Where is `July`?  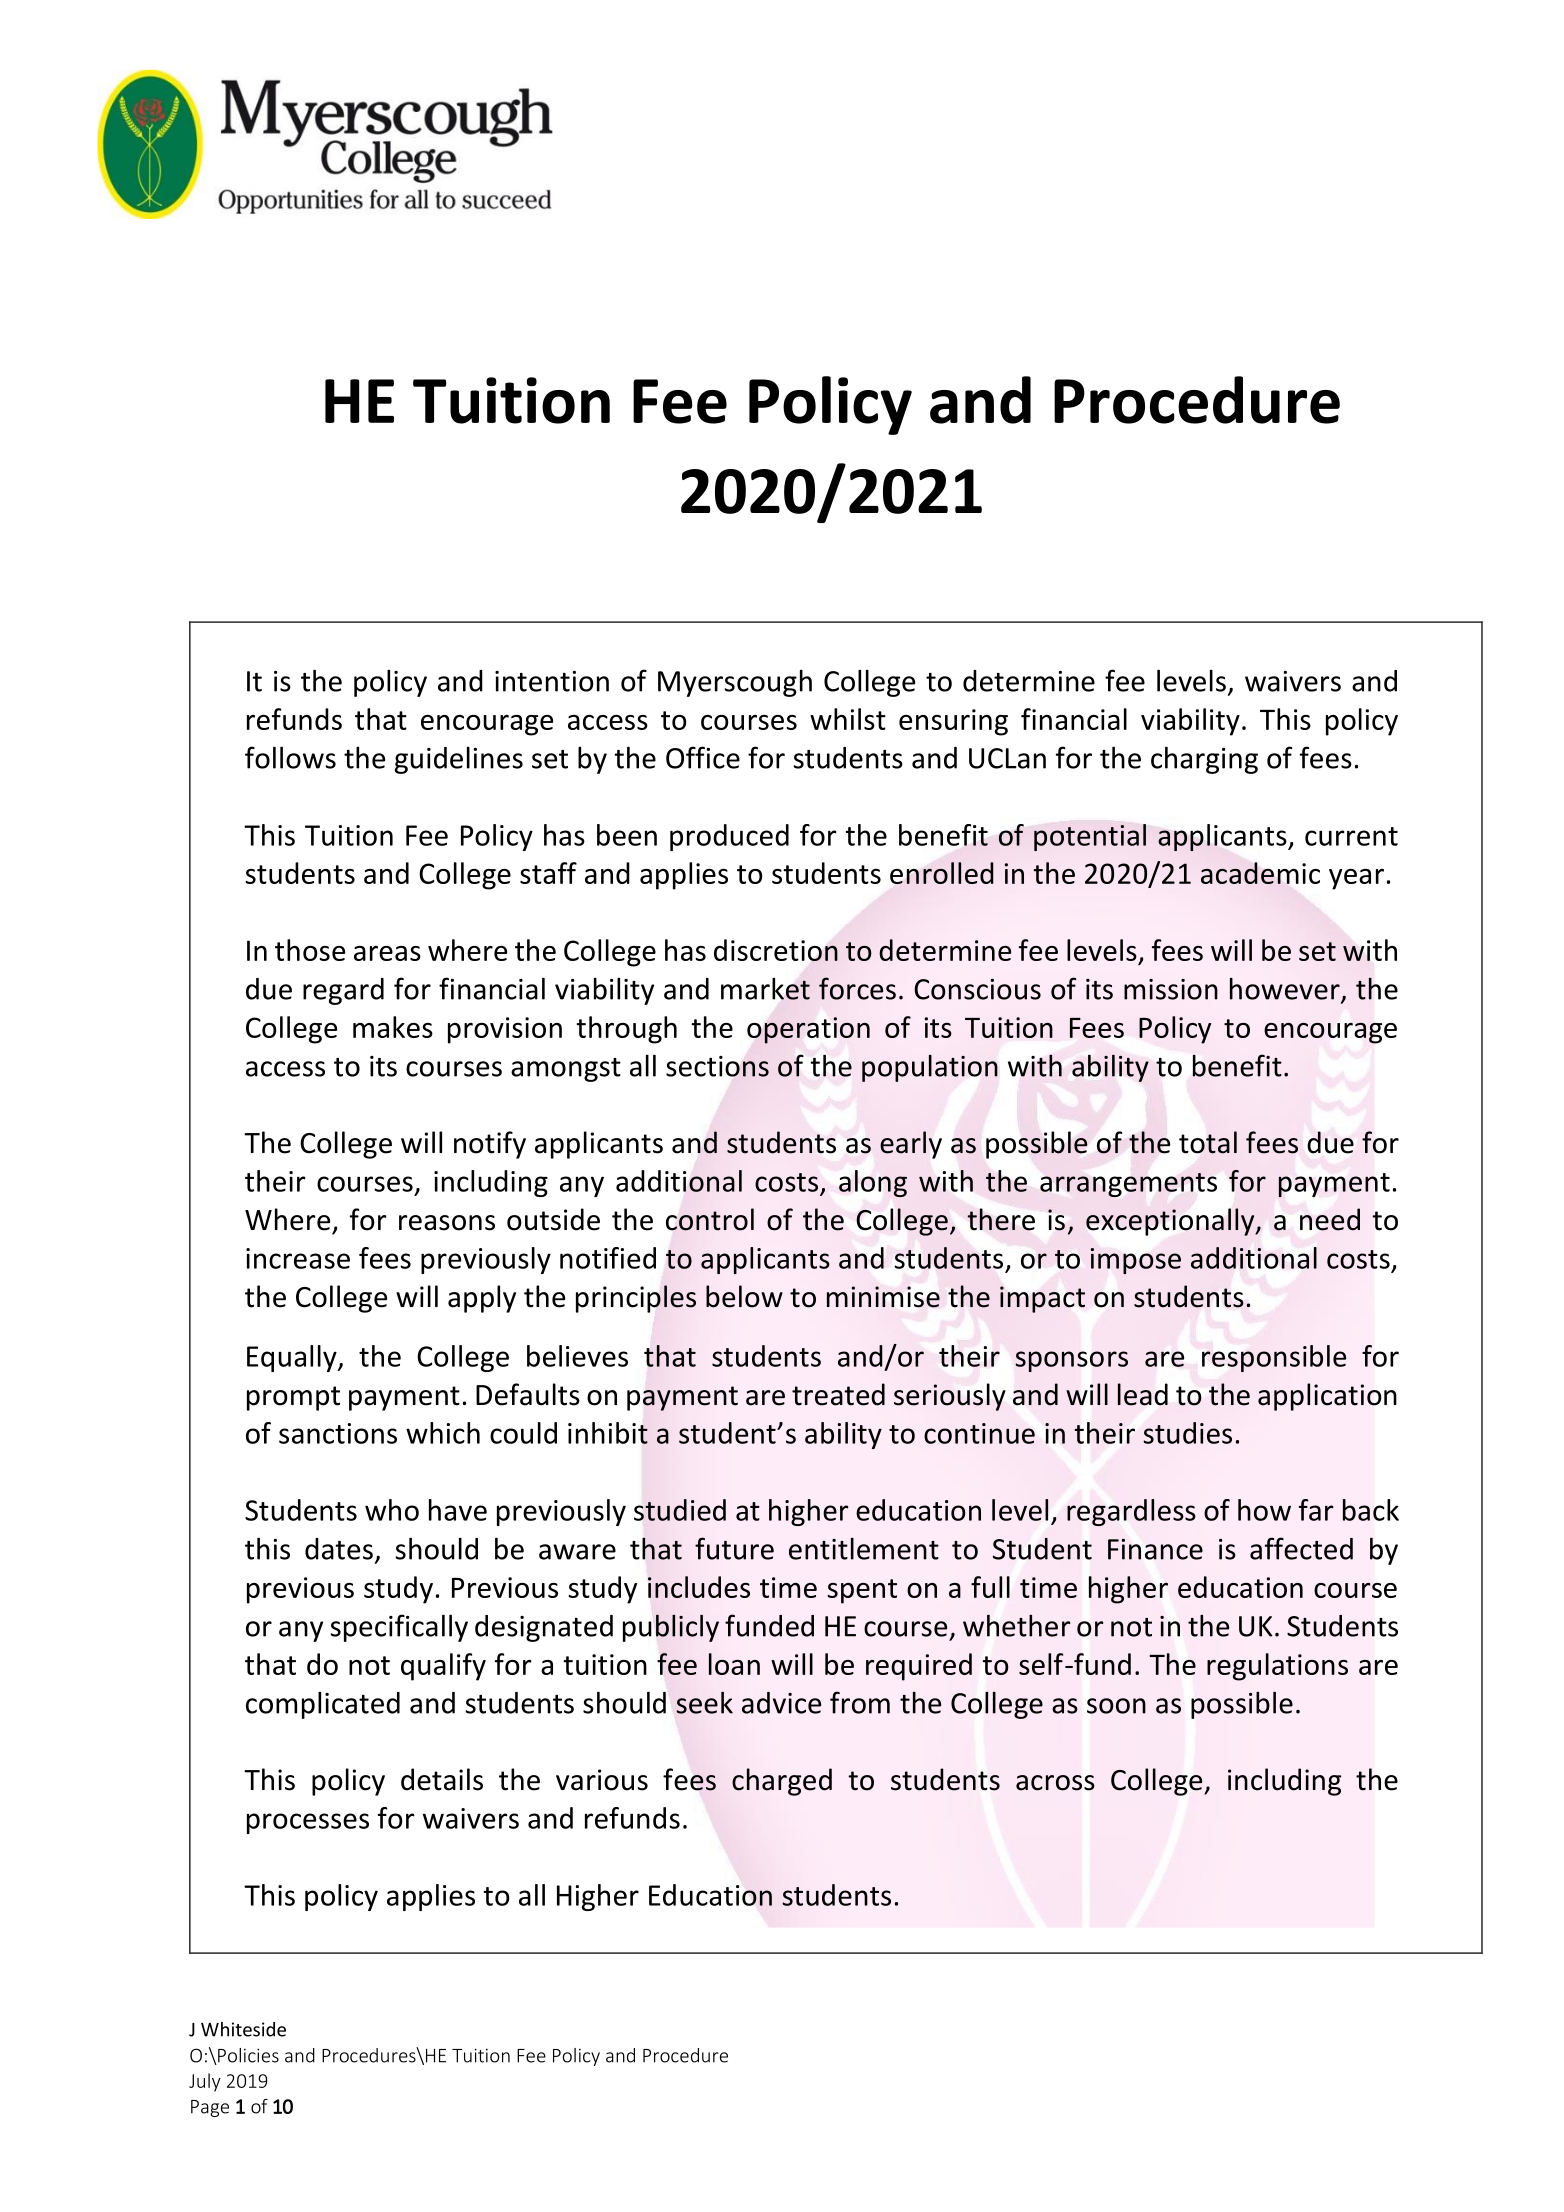 July is located at coordinates (205, 2082).
